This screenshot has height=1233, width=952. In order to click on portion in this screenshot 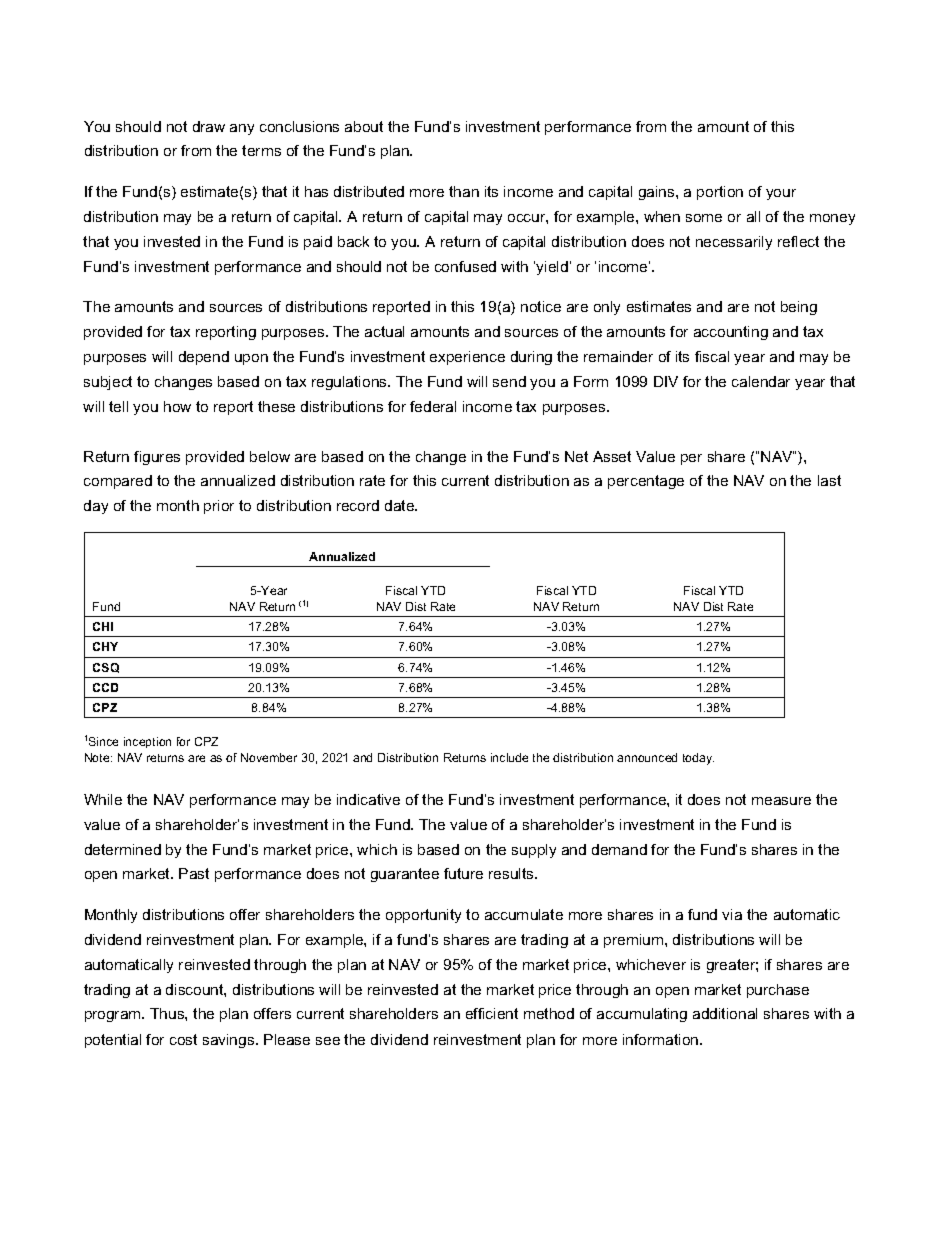, I will do `click(720, 193)`.
